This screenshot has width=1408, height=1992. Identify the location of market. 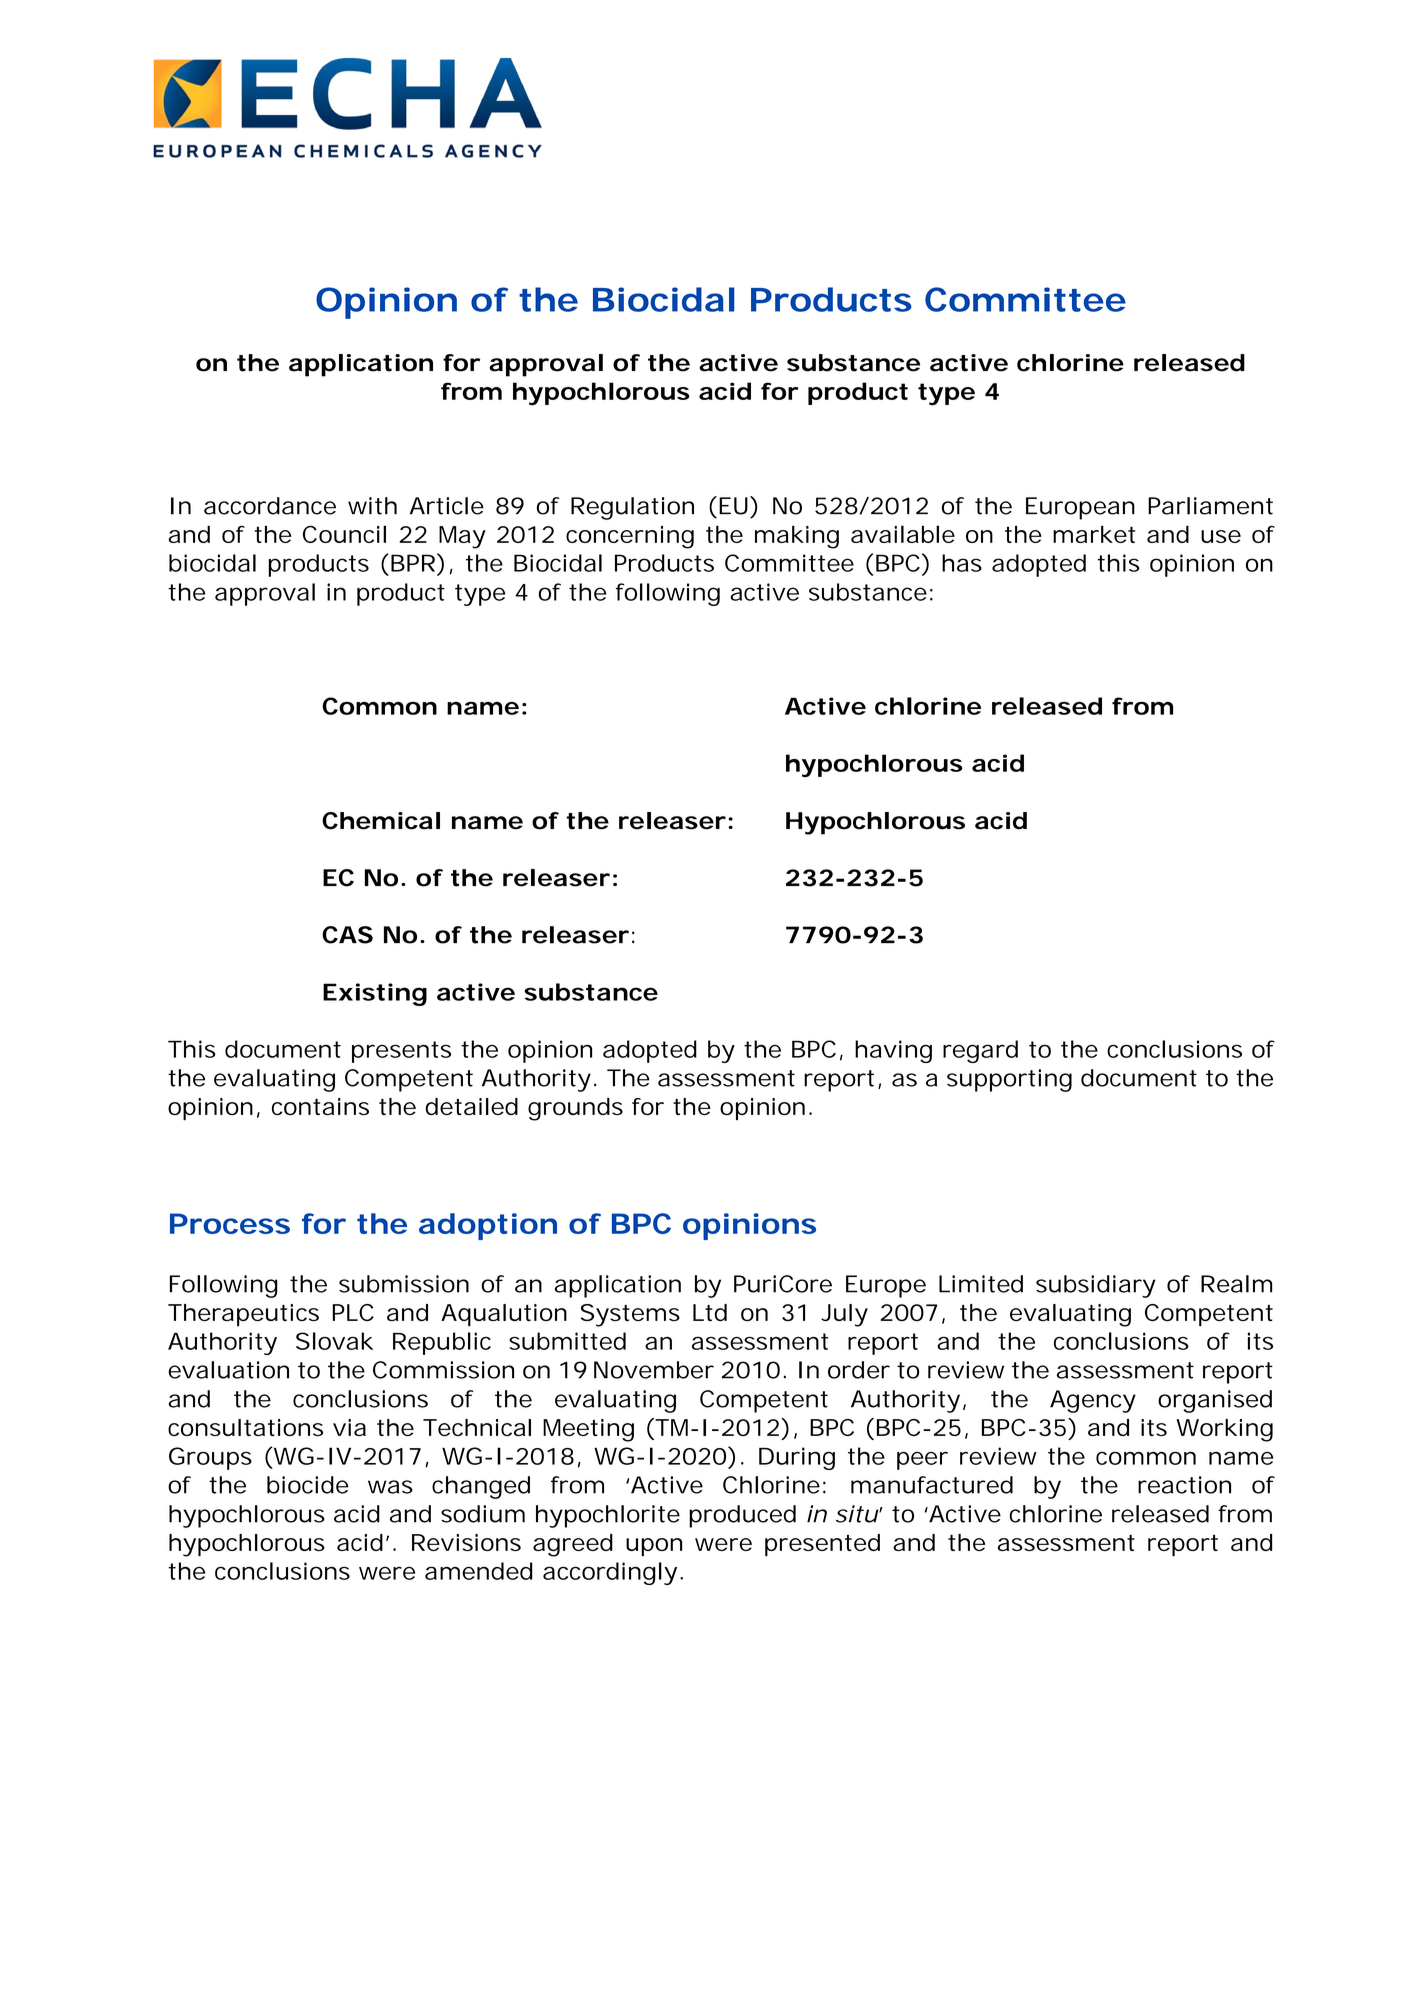
(1094, 534).
